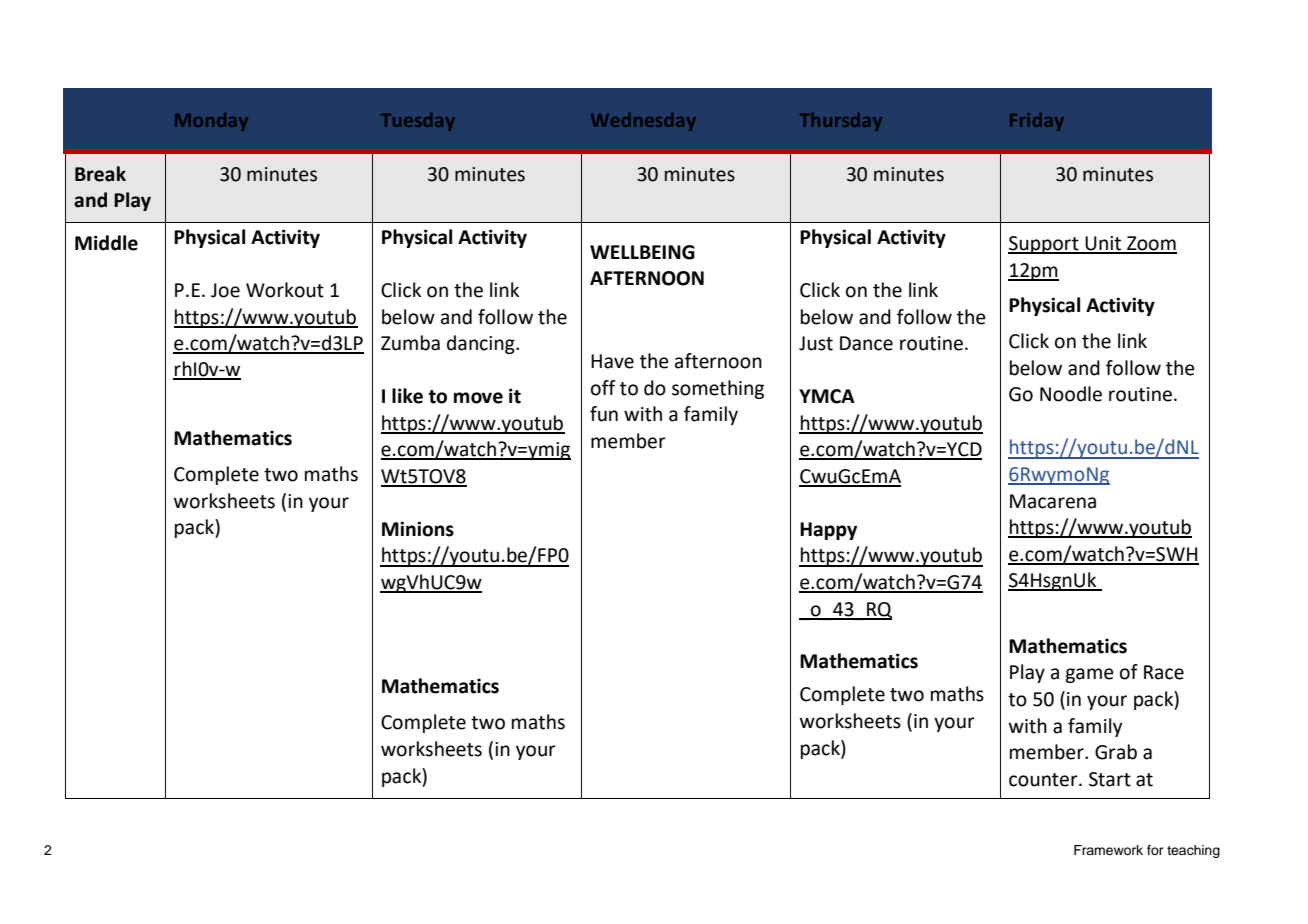 This screenshot has width=1308, height=924. Describe the element at coordinates (1089, 675) in the screenshot. I see `game` at that location.
